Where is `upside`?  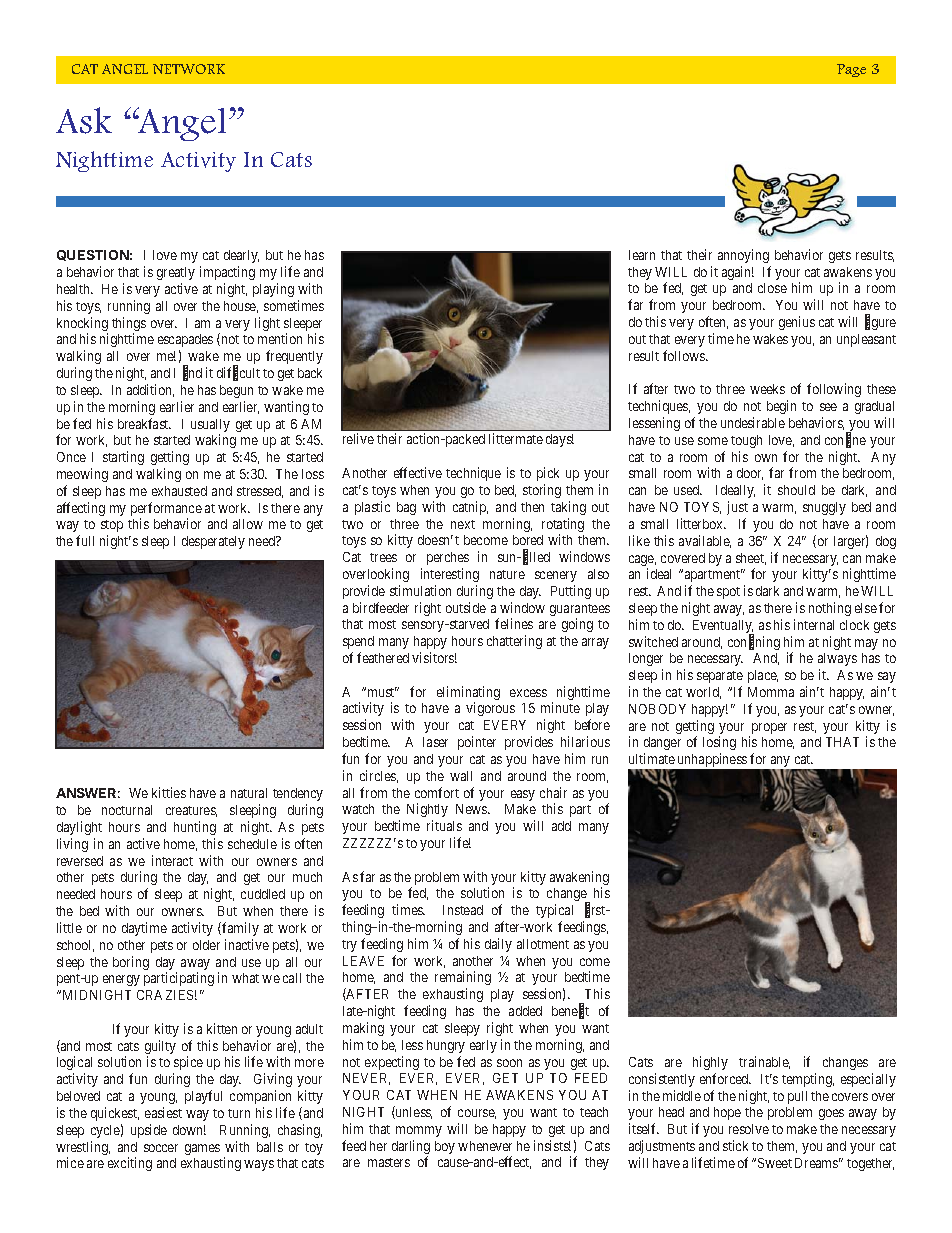
upside is located at coordinates (149, 1131).
